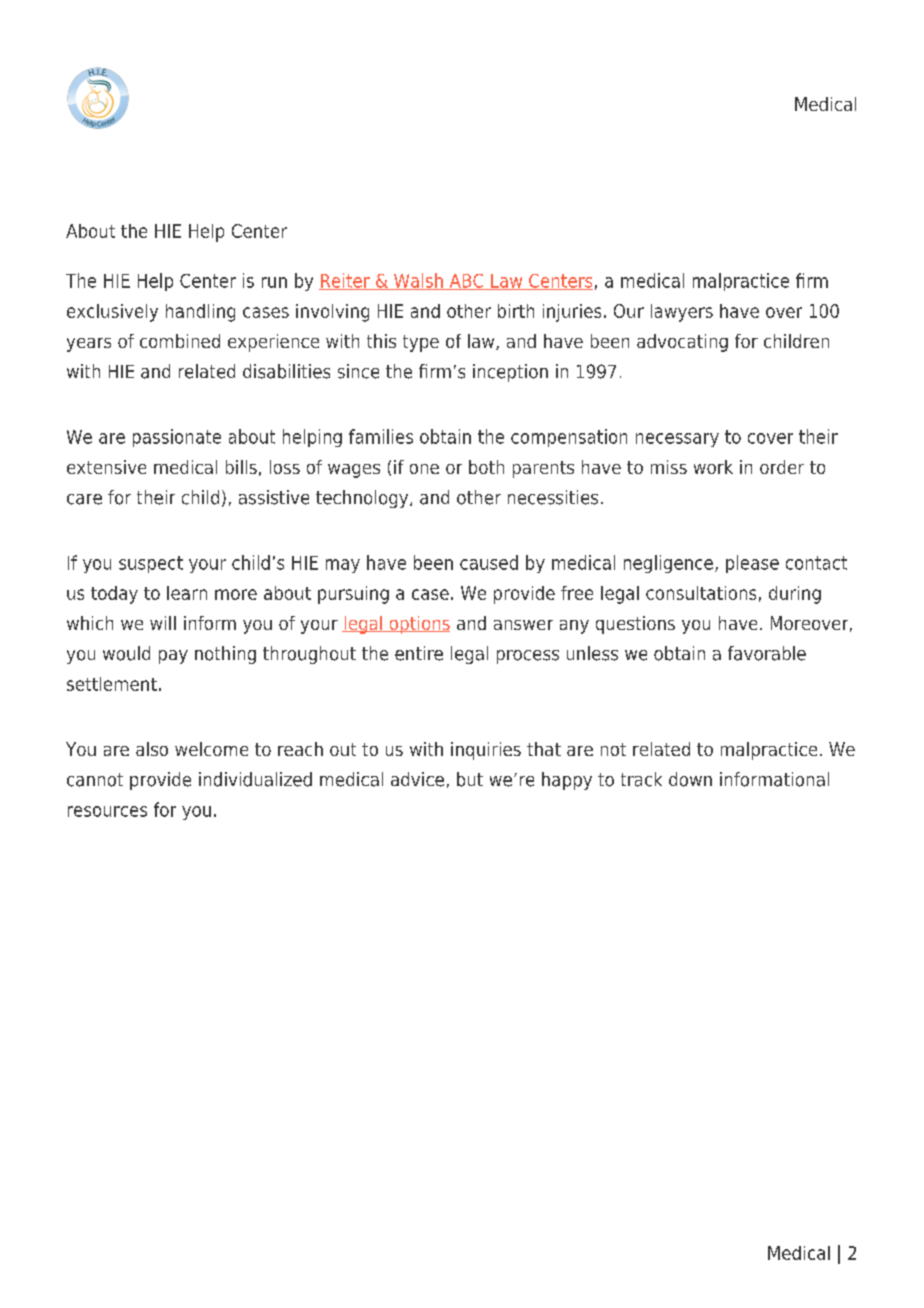  Describe the element at coordinates (107, 811) in the screenshot. I see `resources` at that location.
